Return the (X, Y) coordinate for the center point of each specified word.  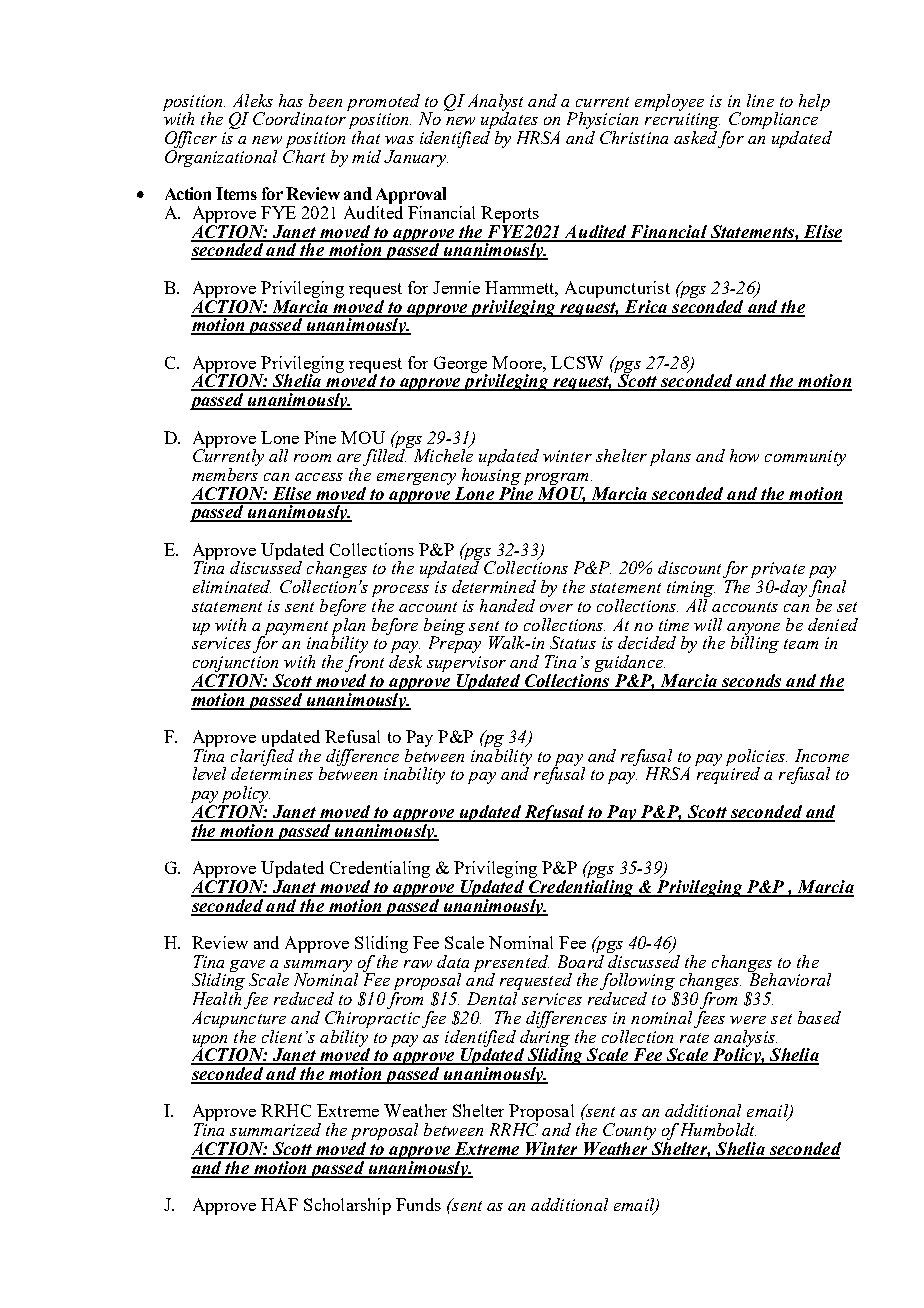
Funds (418, 1204)
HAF (279, 1204)
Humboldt (718, 1129)
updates (509, 121)
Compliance (772, 122)
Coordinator (299, 118)
